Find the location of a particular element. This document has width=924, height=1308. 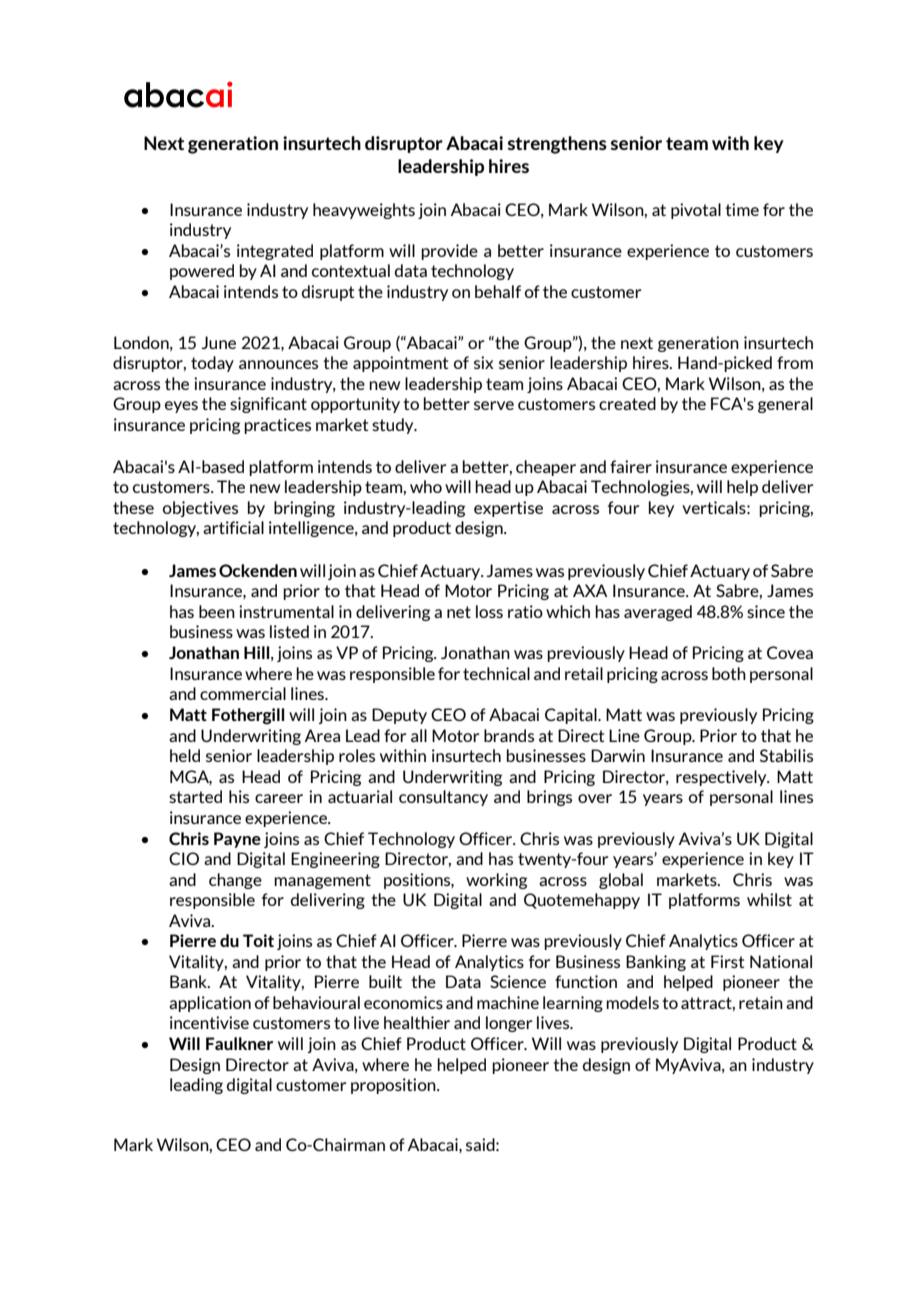

been is located at coordinates (217, 611).
